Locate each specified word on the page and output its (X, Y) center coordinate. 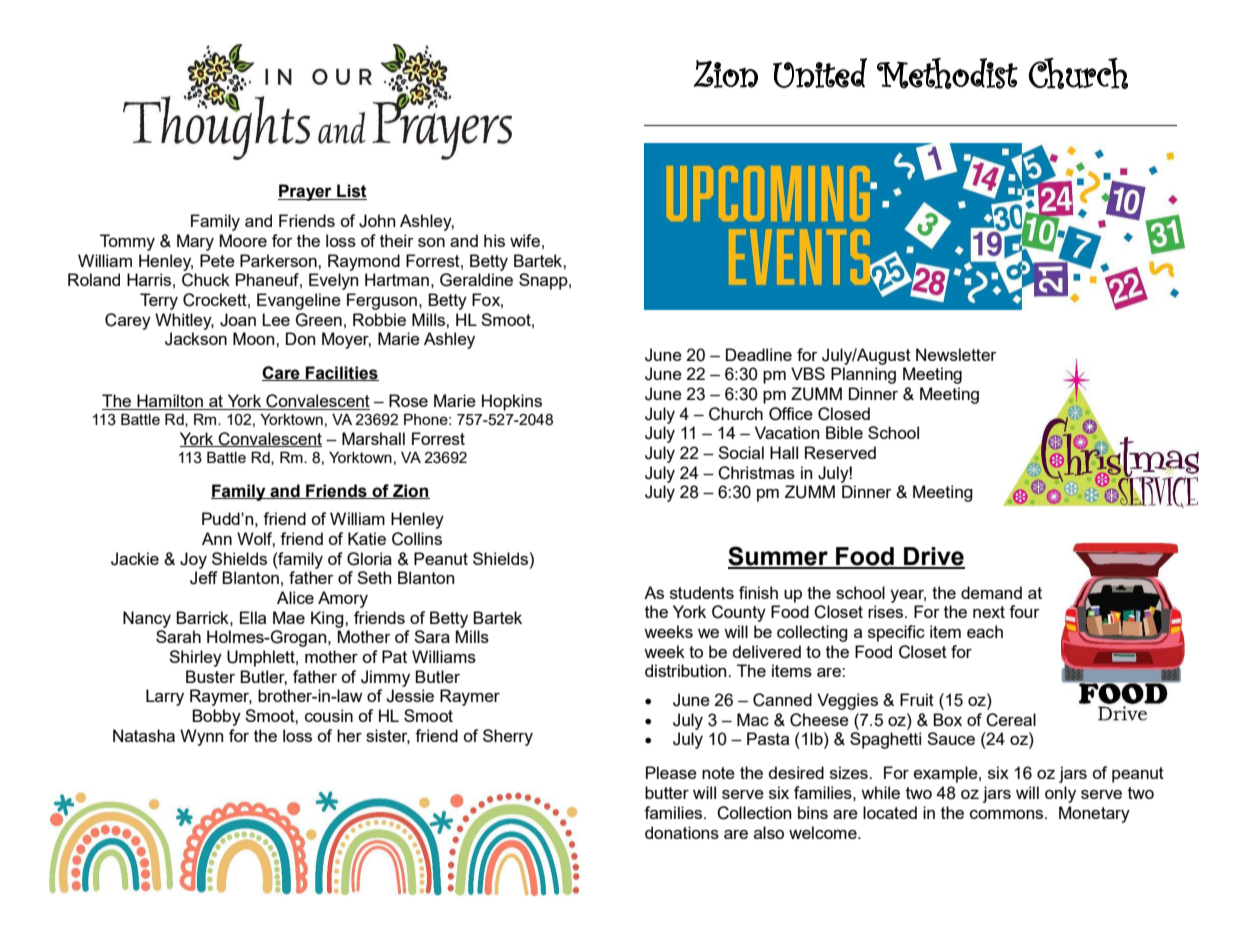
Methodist (947, 73)
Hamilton (170, 402)
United (820, 73)
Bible (844, 432)
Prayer (306, 192)
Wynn (201, 737)
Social (741, 452)
